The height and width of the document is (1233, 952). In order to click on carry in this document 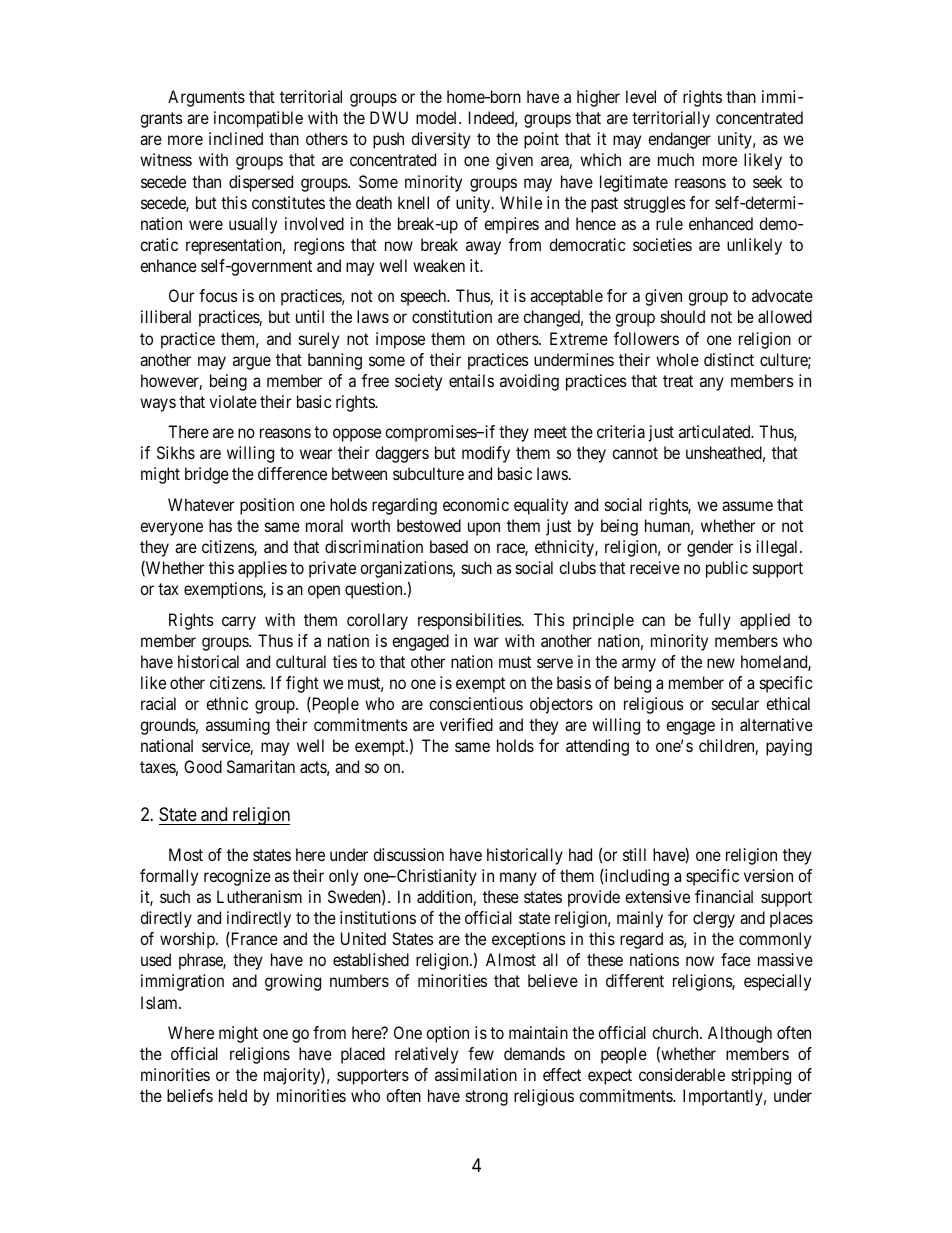, I will do `click(239, 623)`.
